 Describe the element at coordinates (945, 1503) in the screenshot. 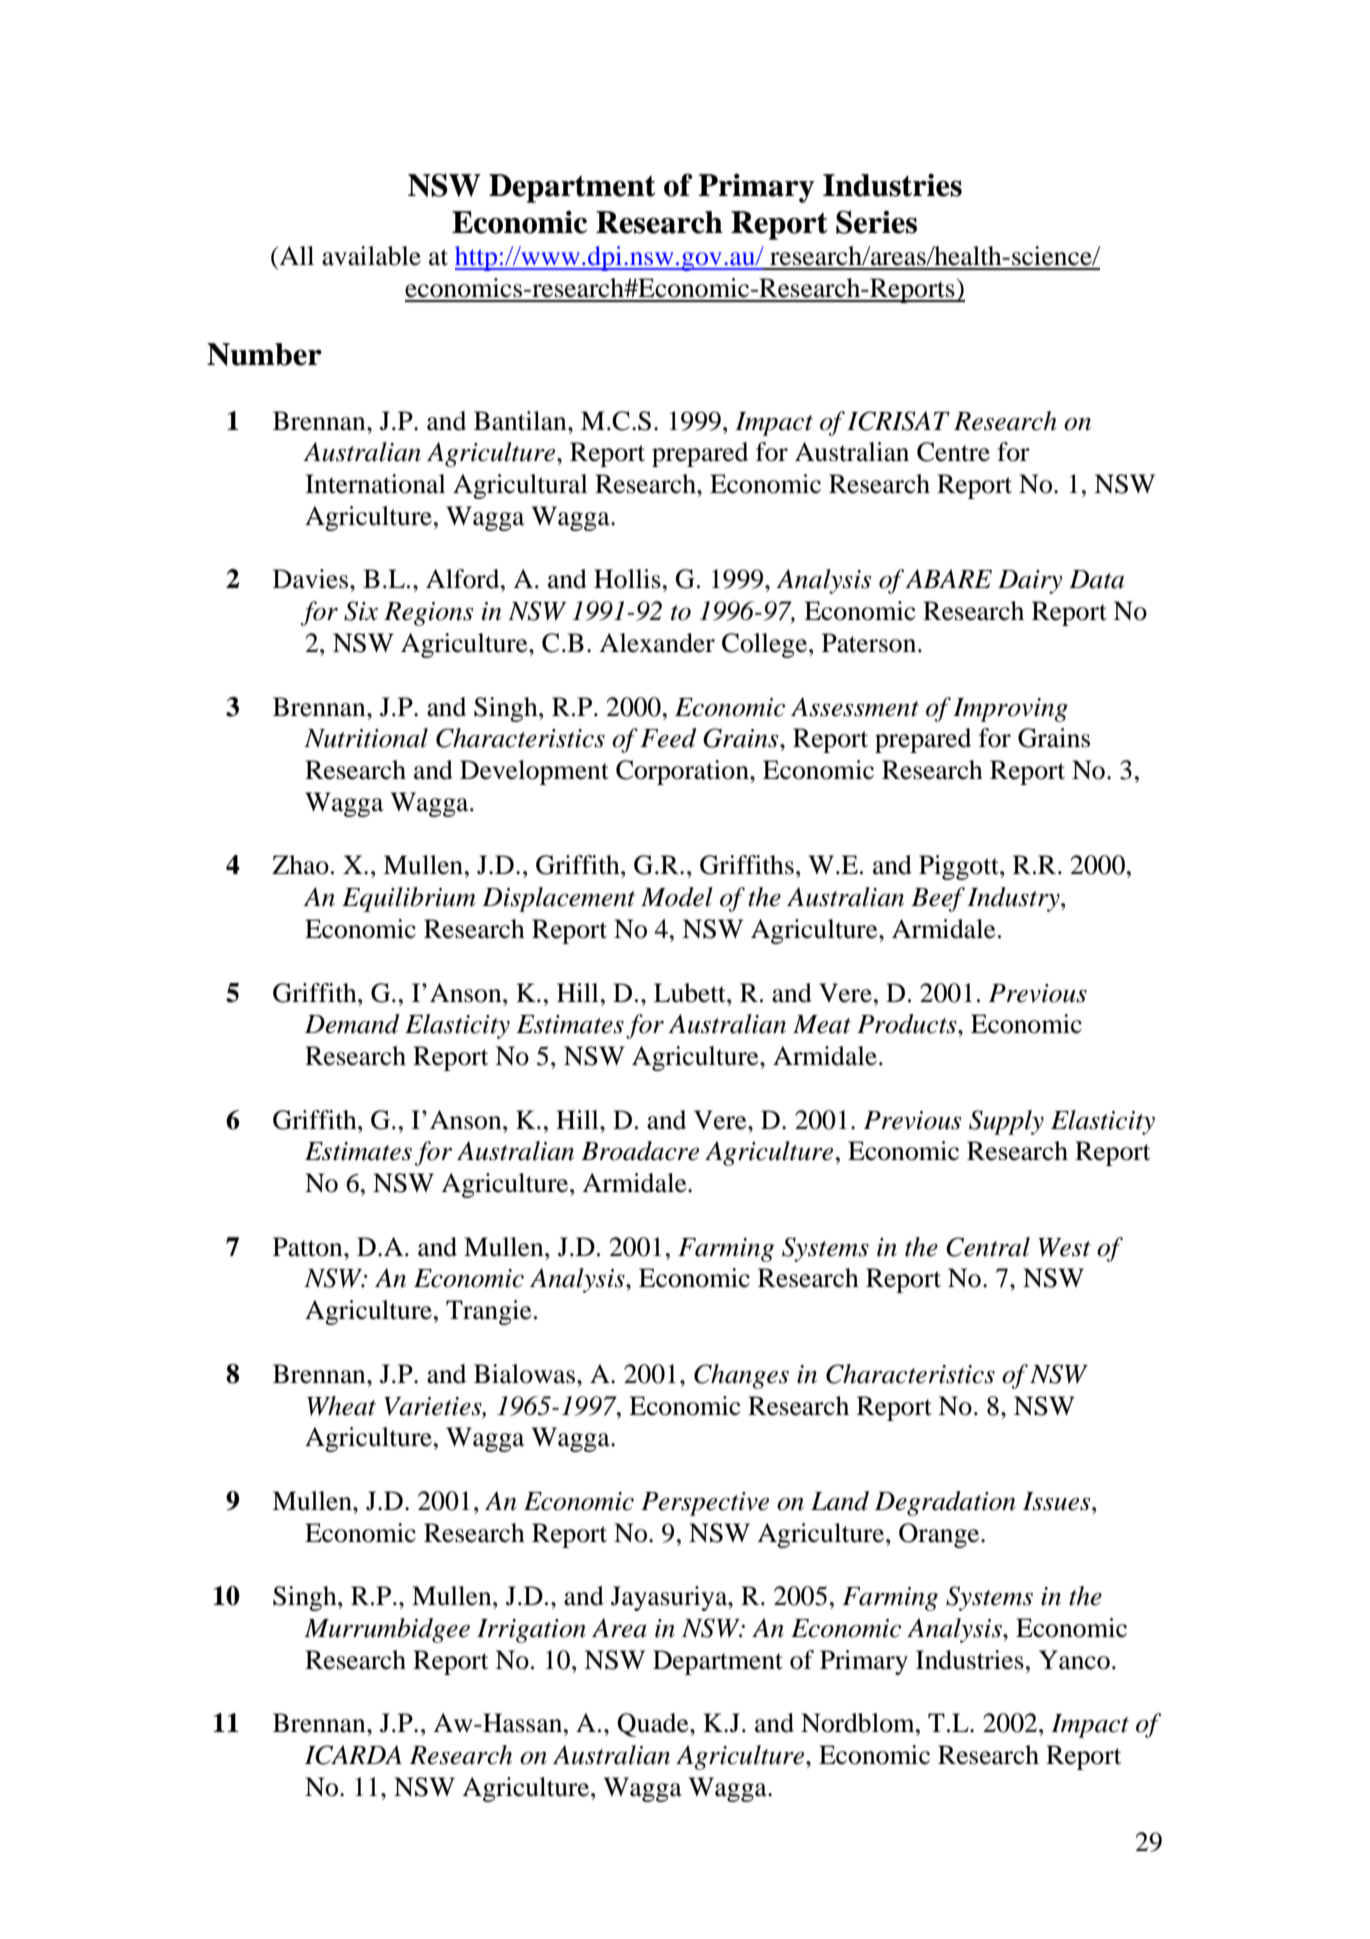

I see `Degradation` at that location.
